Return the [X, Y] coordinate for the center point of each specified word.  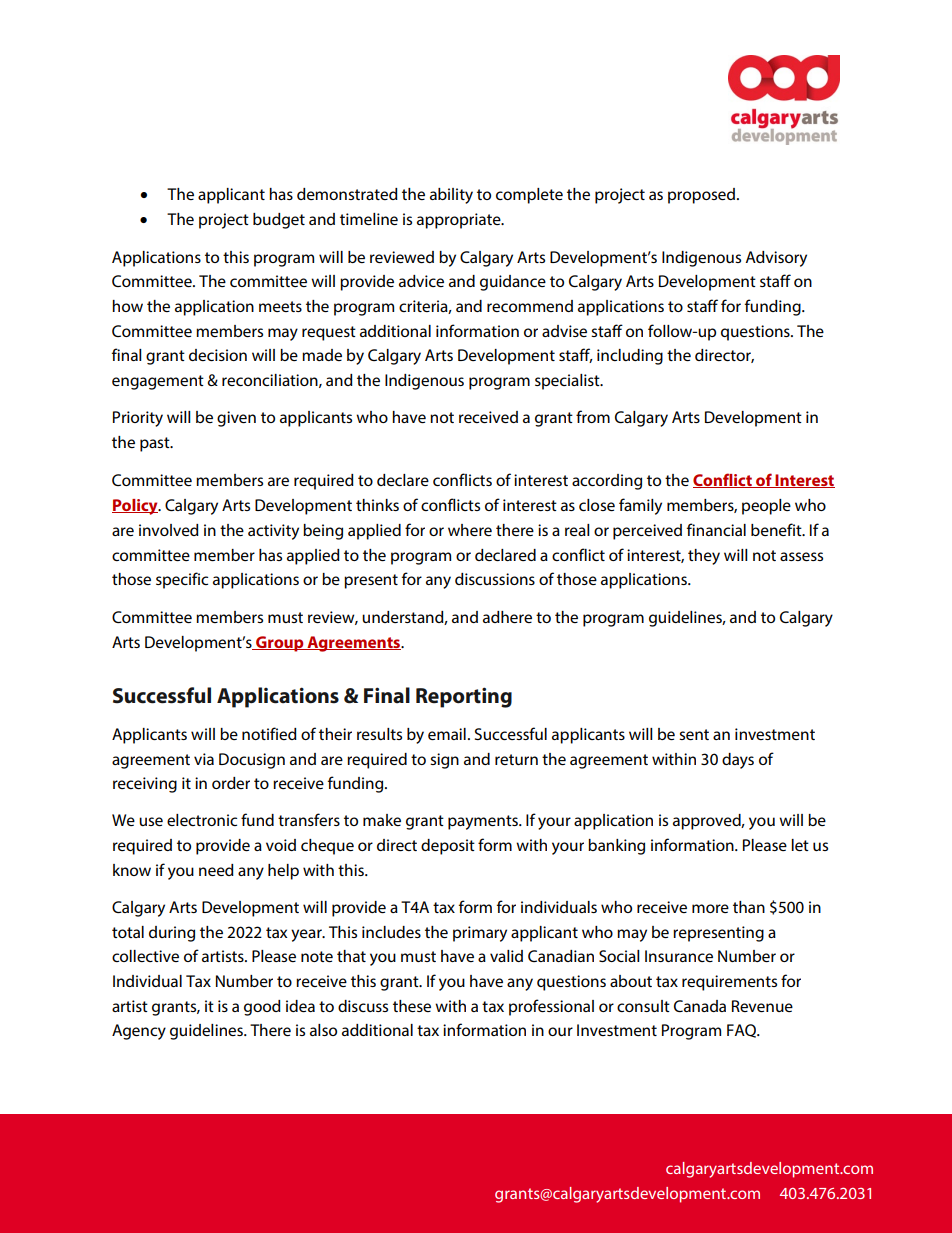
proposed [701, 196]
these [412, 1006]
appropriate [460, 221]
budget [279, 221]
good [262, 1008]
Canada [700, 1006]
